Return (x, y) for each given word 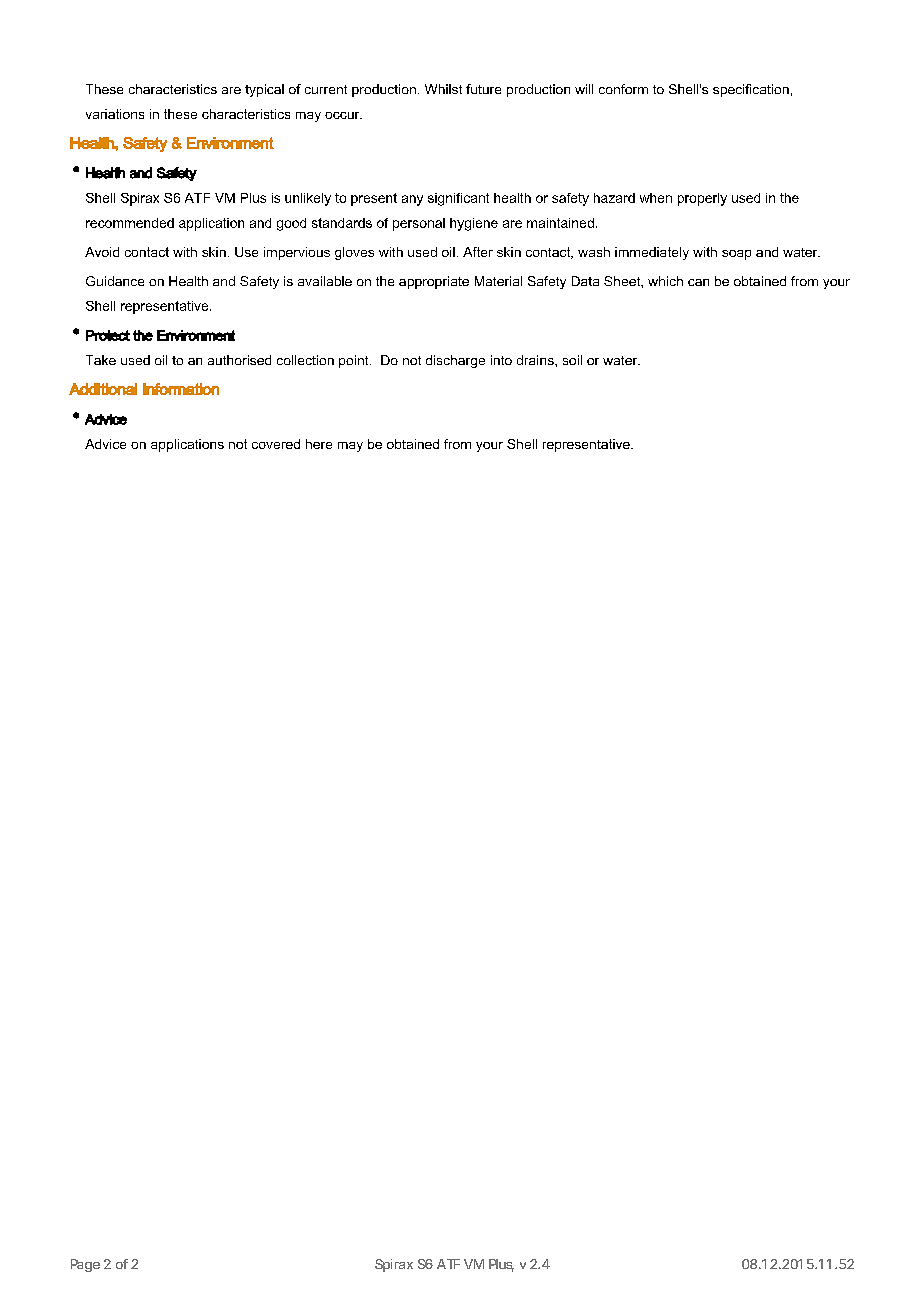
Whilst (443, 89)
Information (181, 389)
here (319, 444)
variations (115, 114)
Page (85, 1265)
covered (276, 444)
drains (536, 360)
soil (572, 360)
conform (623, 89)
